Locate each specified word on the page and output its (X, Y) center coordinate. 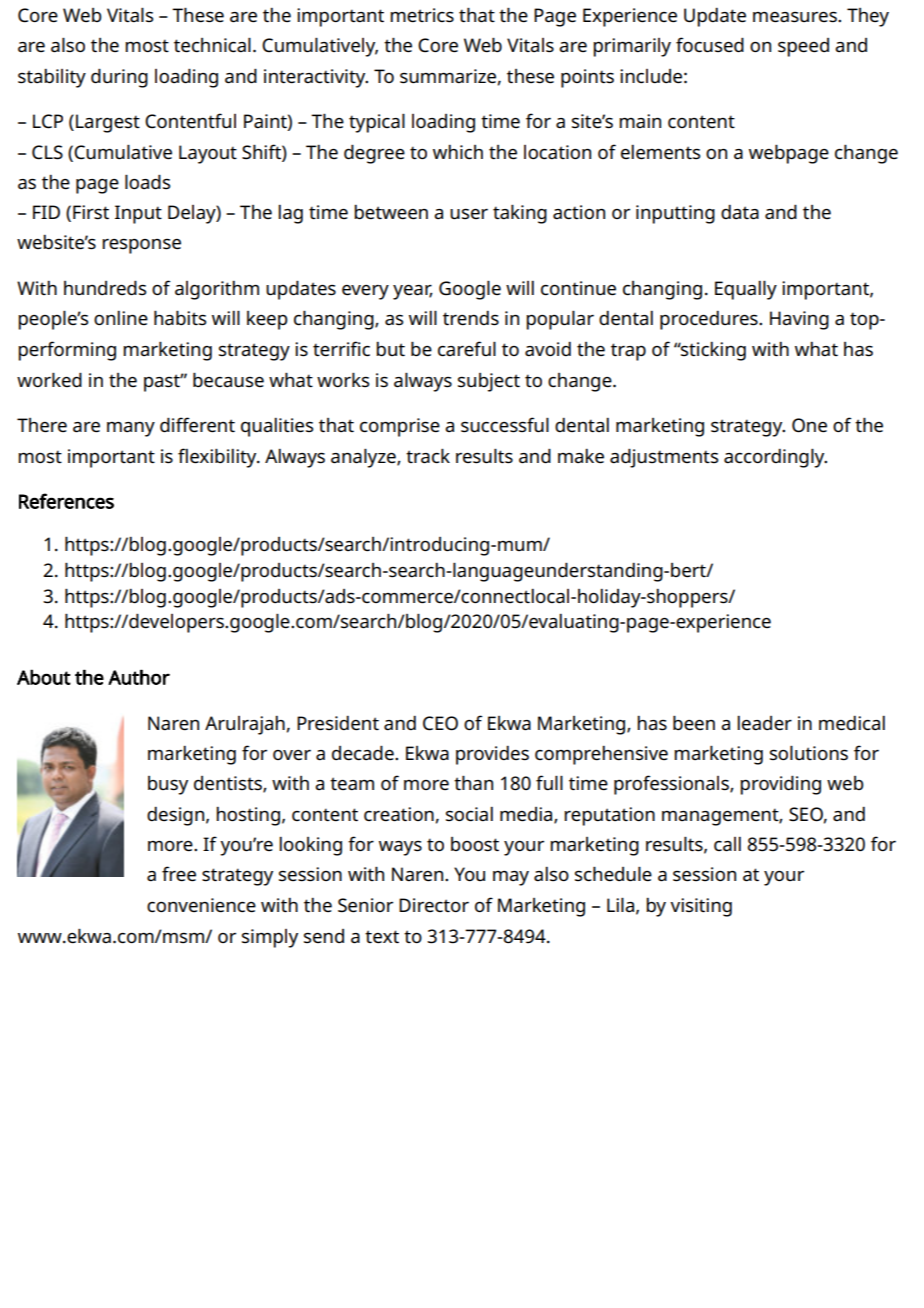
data (740, 212)
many (131, 429)
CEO (440, 723)
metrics (422, 15)
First (91, 212)
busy (168, 785)
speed (803, 47)
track (428, 456)
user (469, 214)
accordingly (775, 458)
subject (489, 382)
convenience (201, 905)
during (119, 78)
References (66, 501)
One (809, 425)
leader (764, 723)
